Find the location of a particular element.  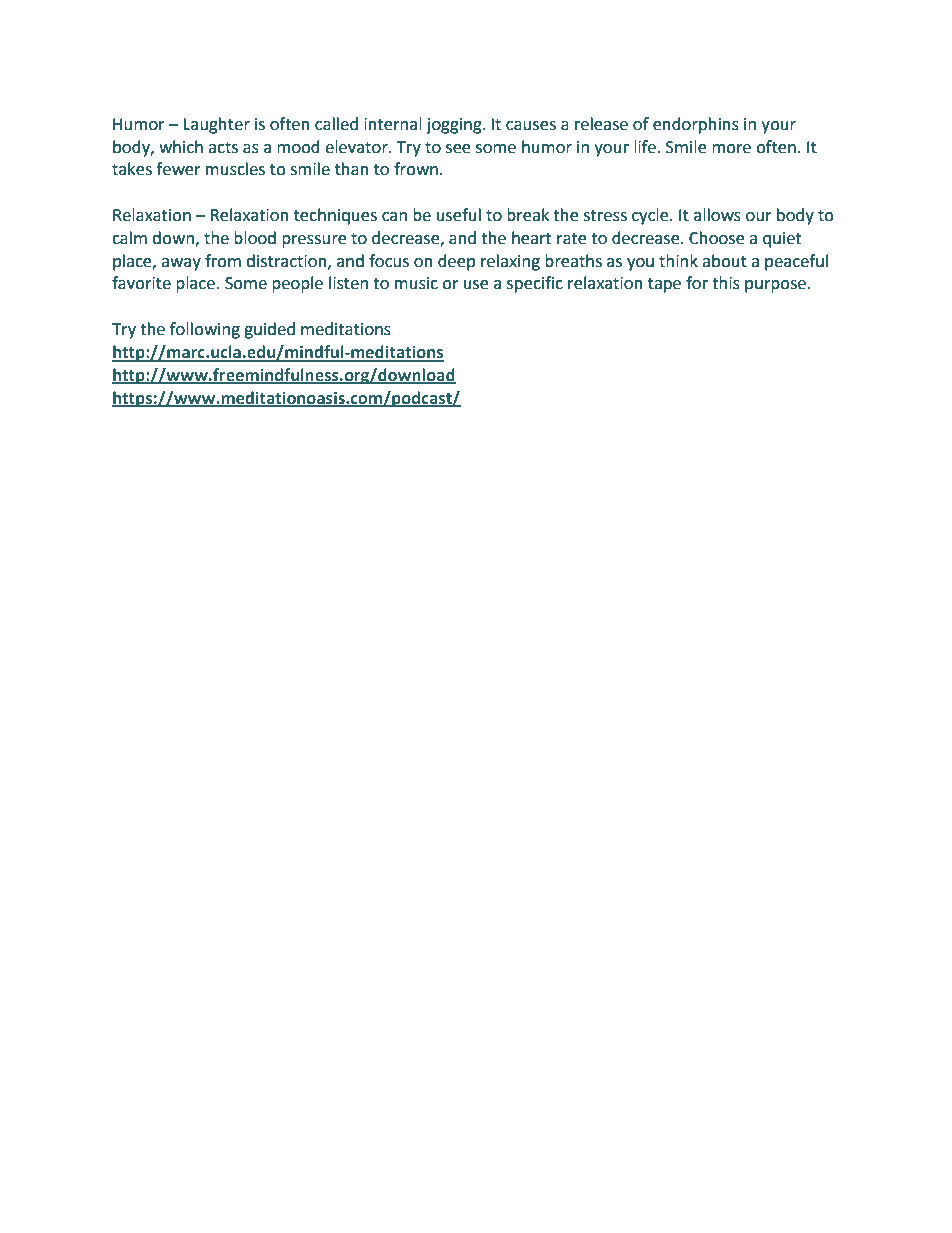

Choose is located at coordinates (716, 238).
